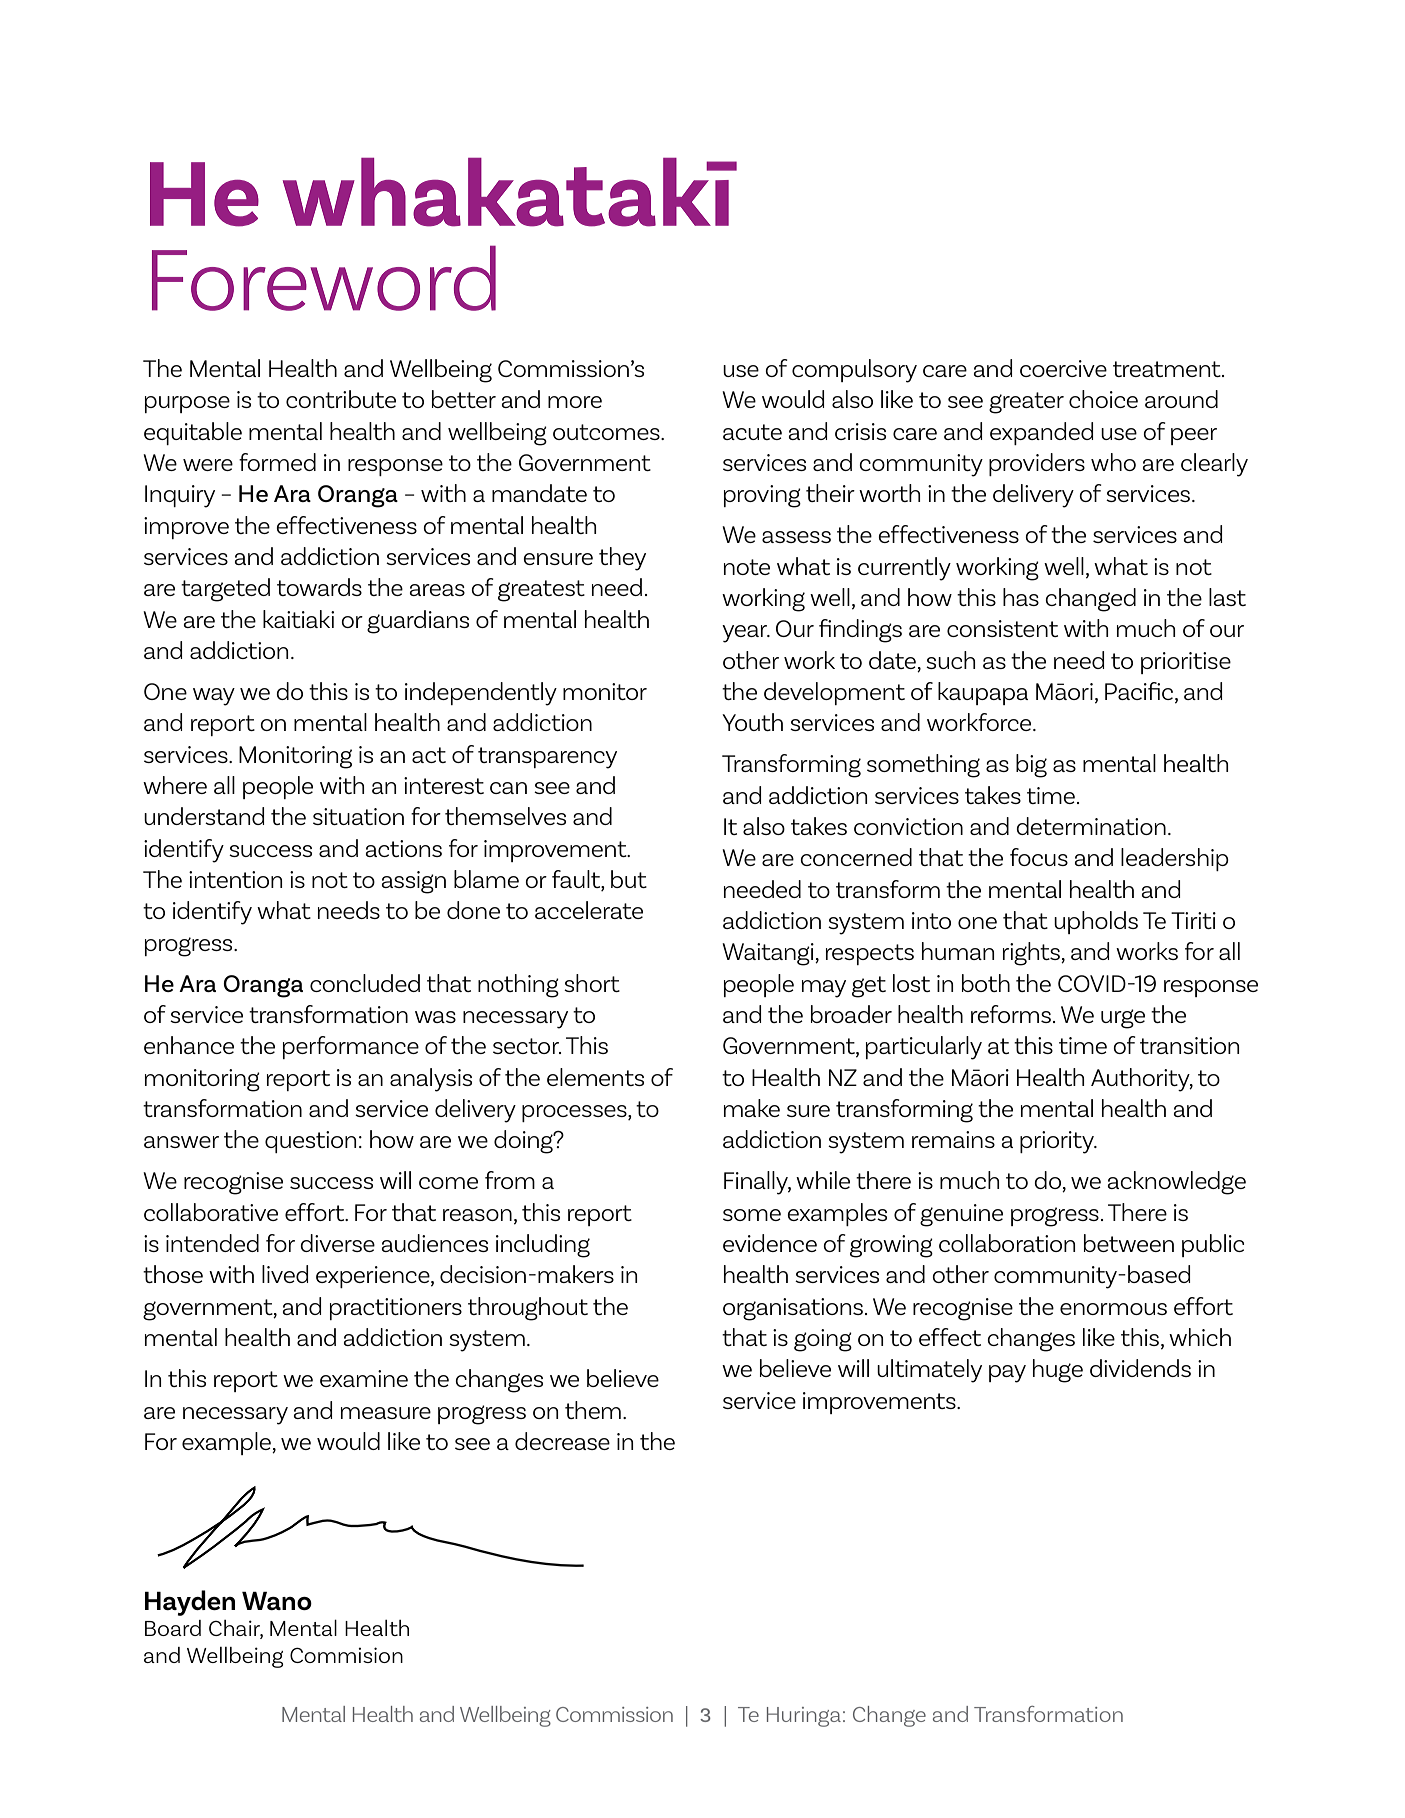 This screenshot has height=1818, width=1405. What do you see at coordinates (346, 1655) in the screenshot?
I see `Commision` at bounding box center [346, 1655].
